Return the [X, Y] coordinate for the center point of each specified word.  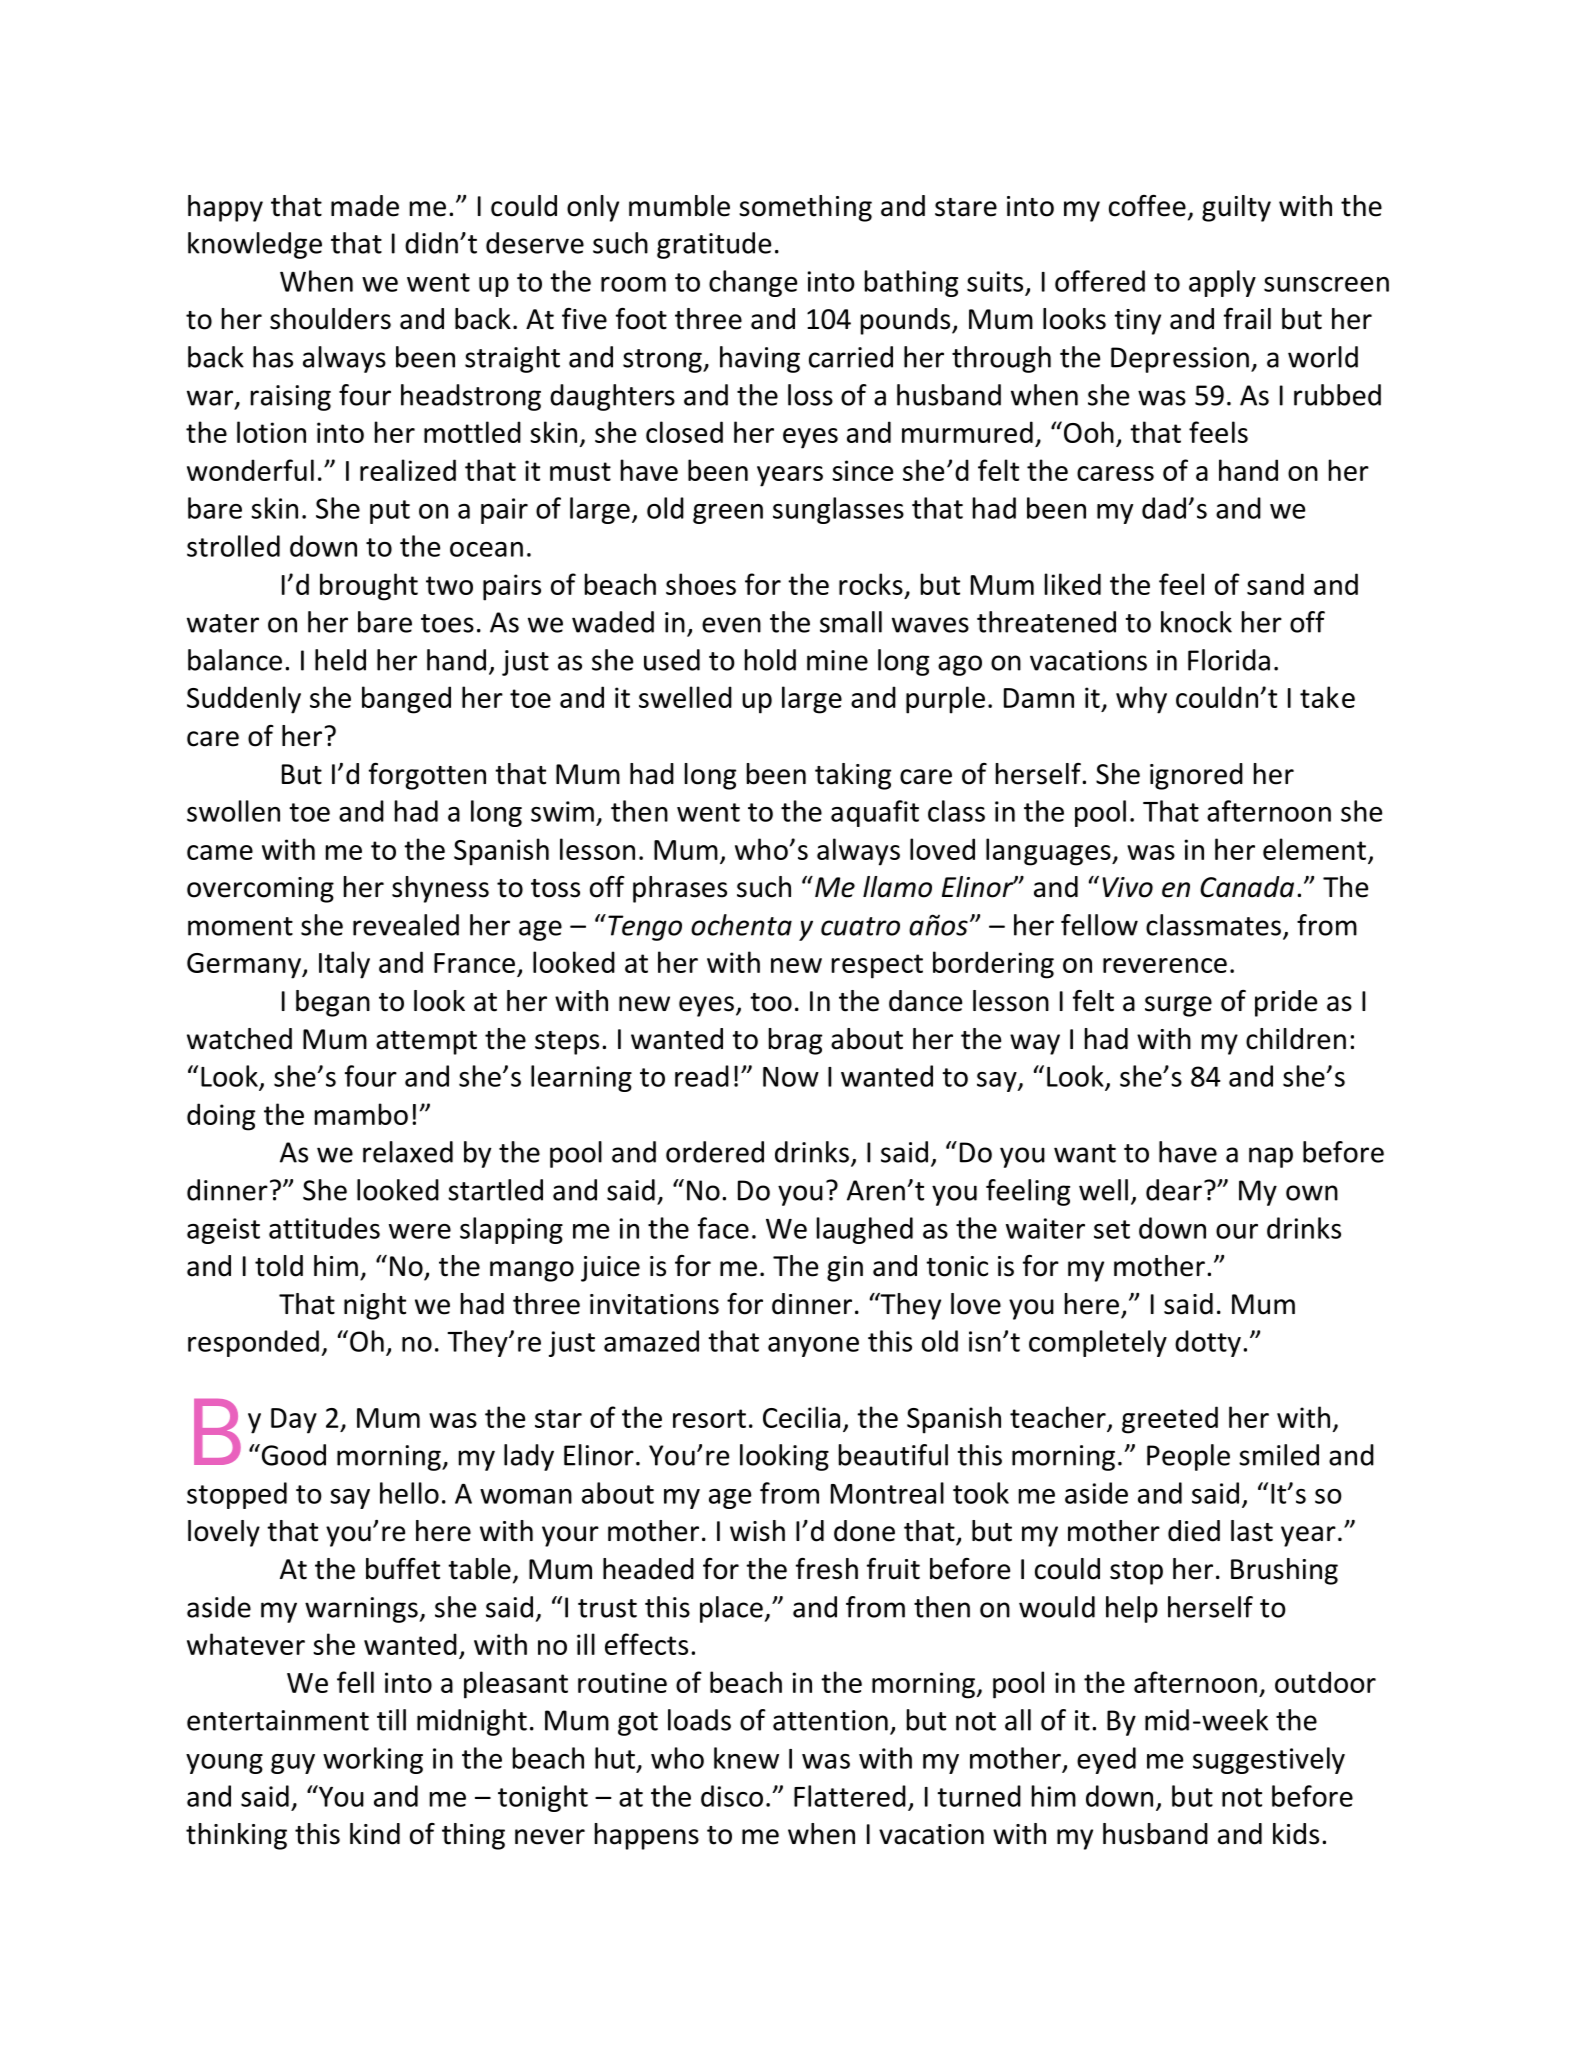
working [373, 1760]
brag [795, 1041]
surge [1178, 1006]
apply [1222, 283]
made [365, 206]
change [753, 283]
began [333, 1003]
